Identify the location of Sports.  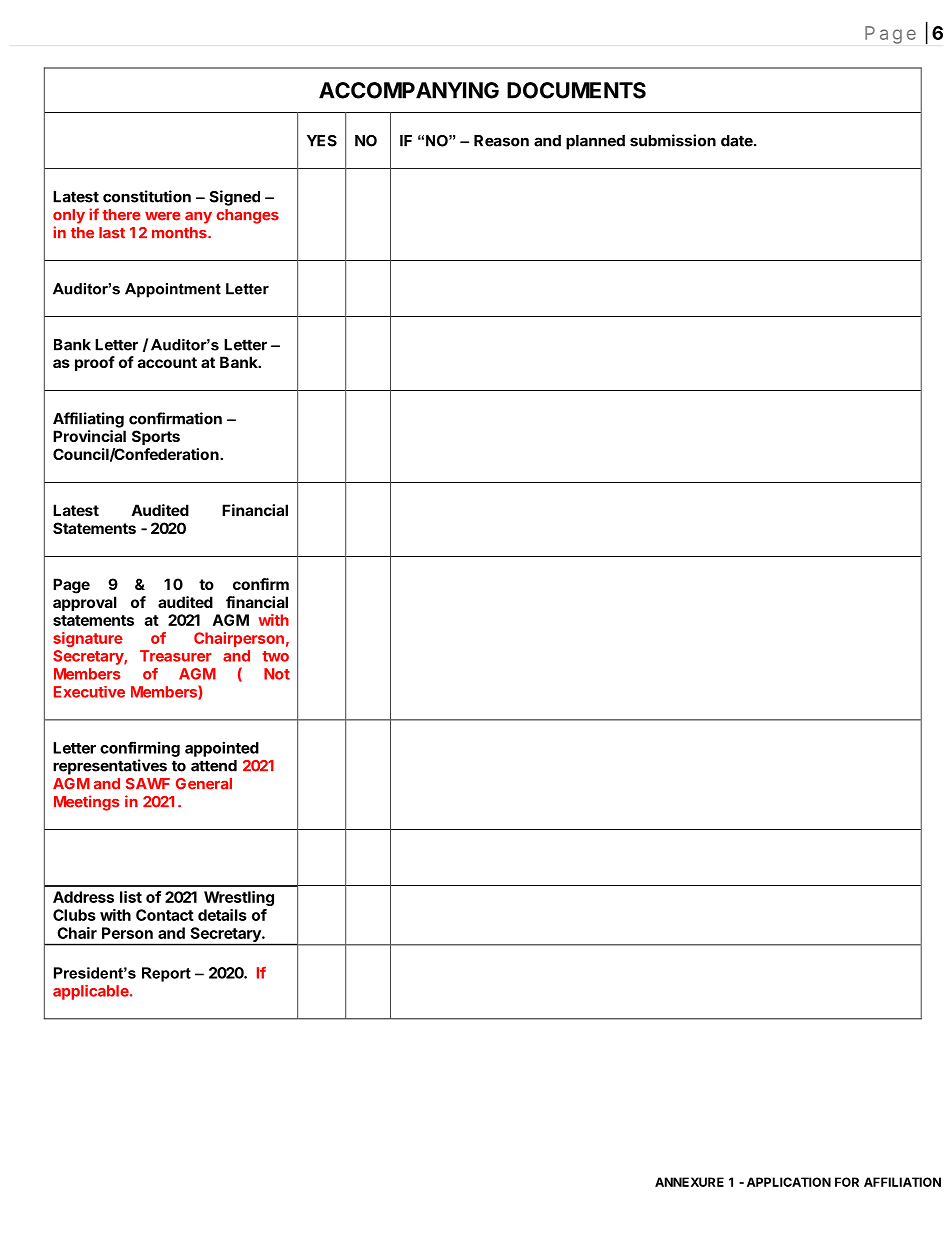
(156, 437).
